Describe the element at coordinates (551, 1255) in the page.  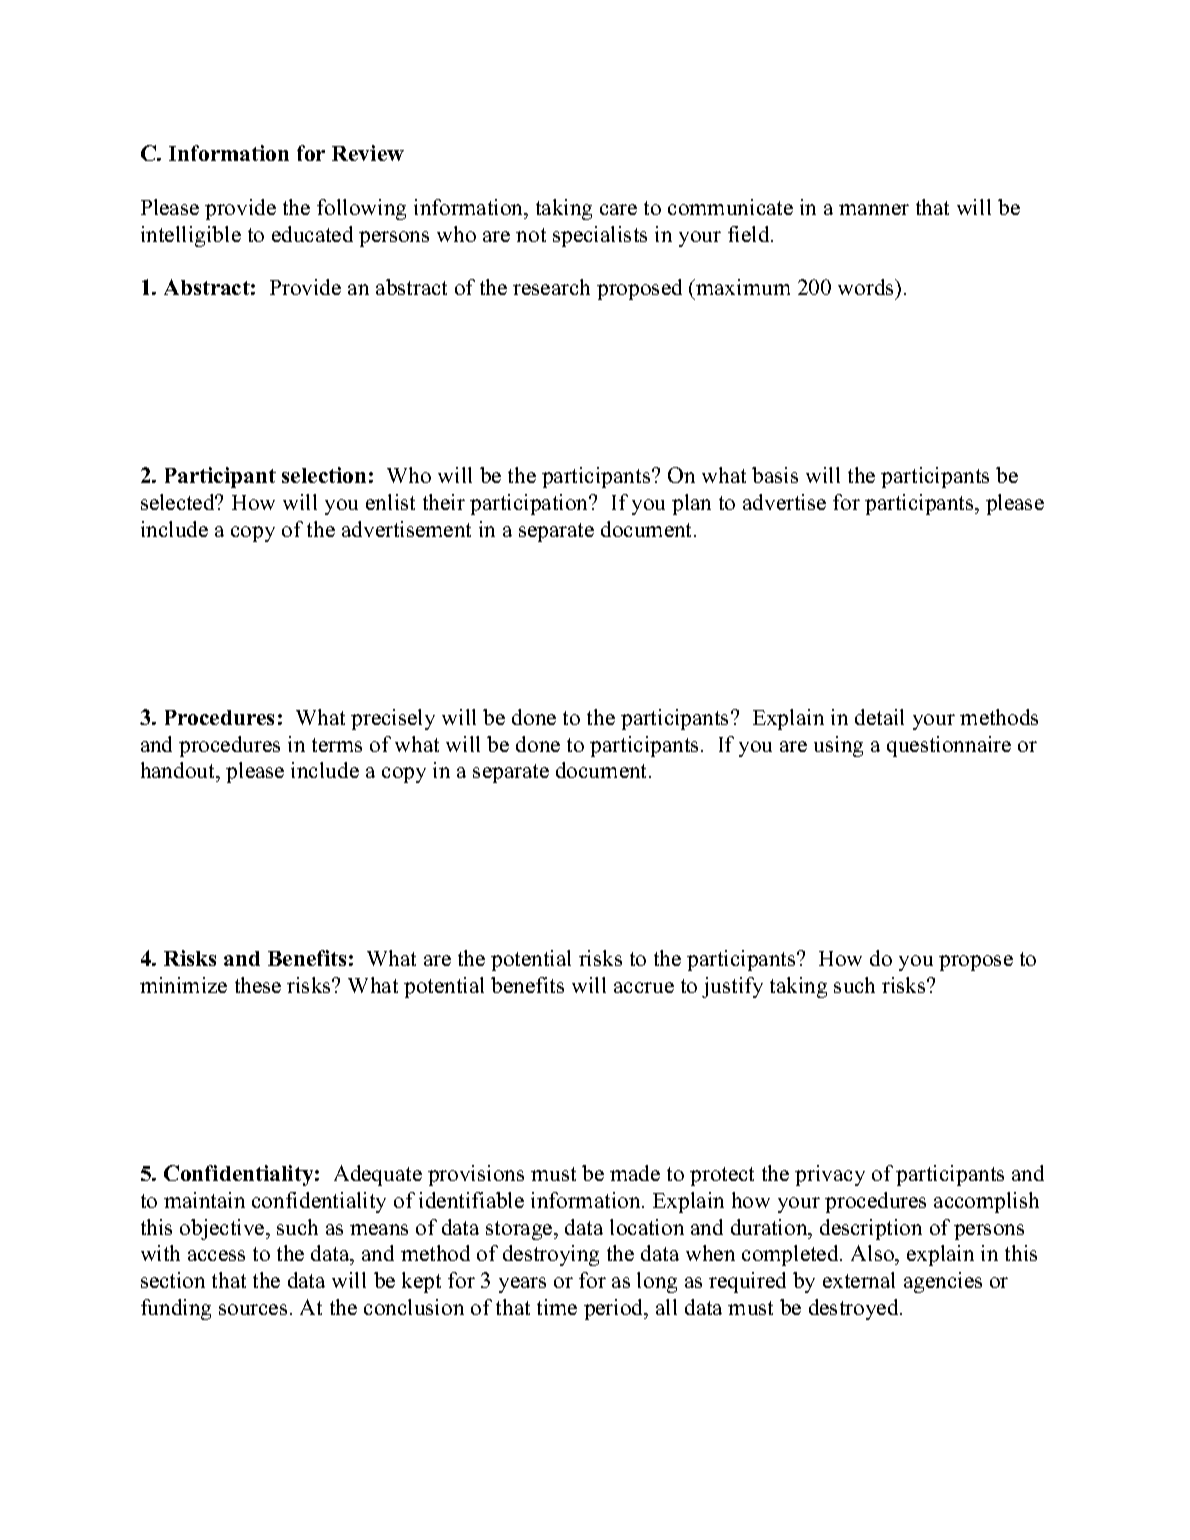
I see `destroying` at that location.
